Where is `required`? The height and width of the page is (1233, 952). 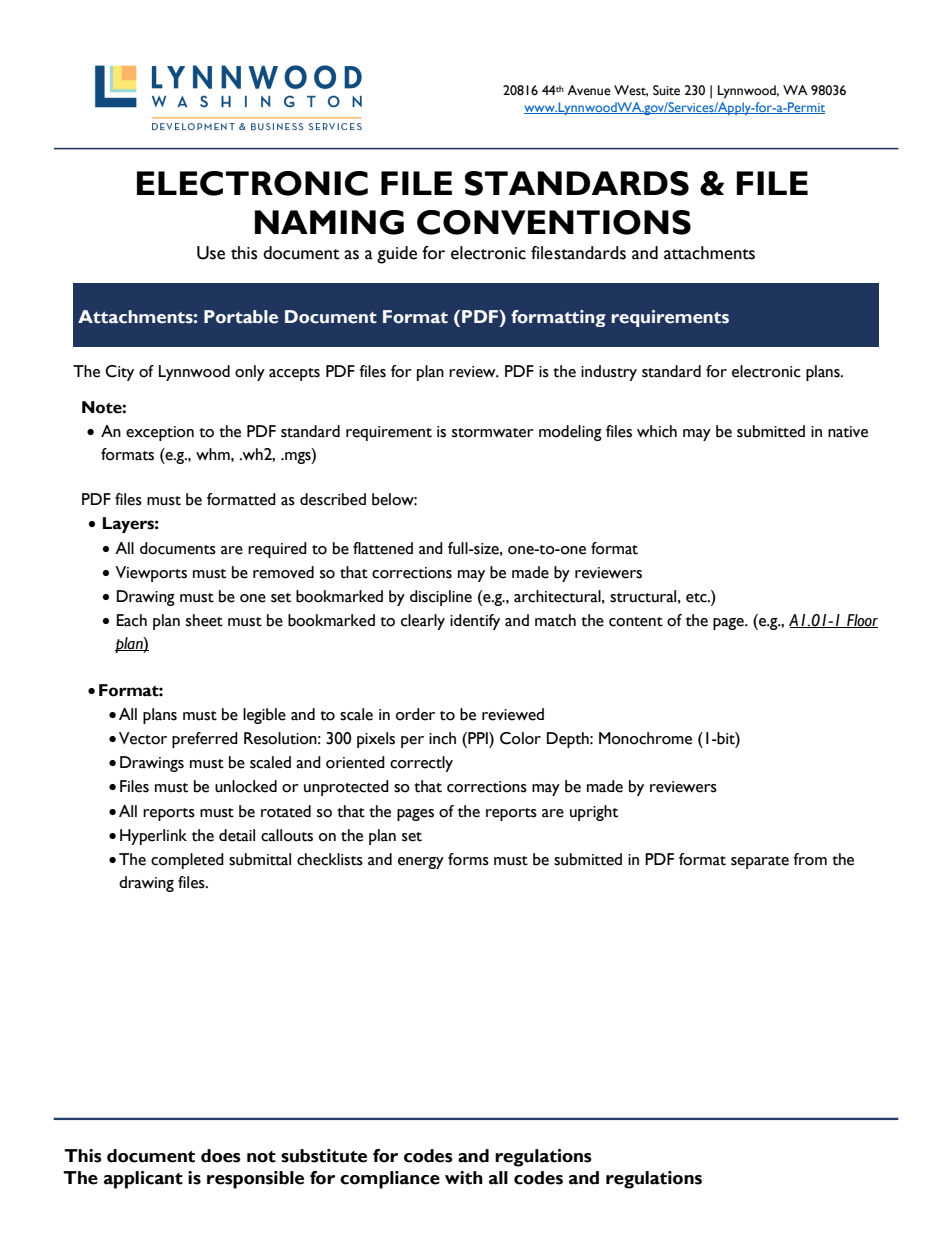
required is located at coordinates (277, 550).
